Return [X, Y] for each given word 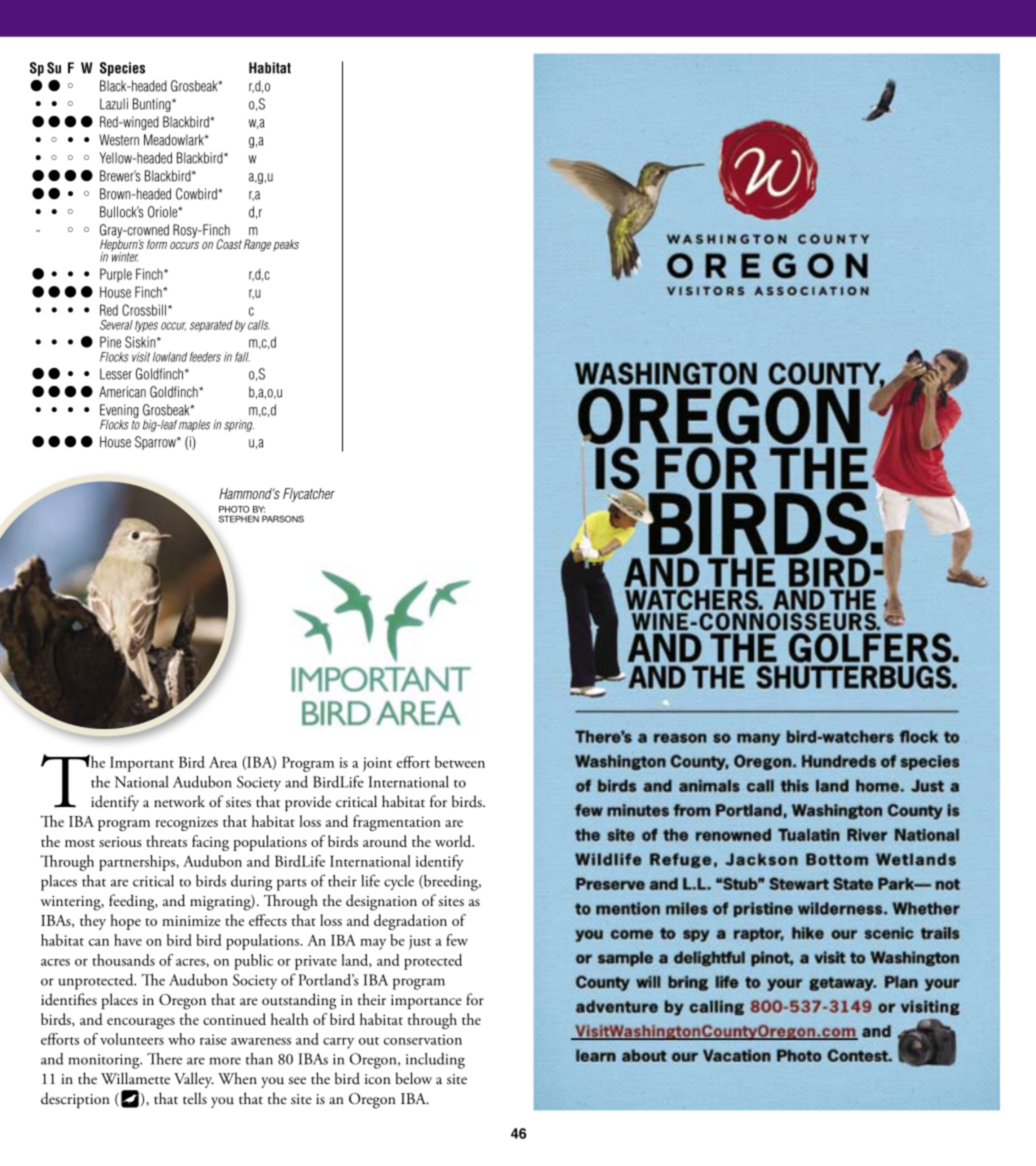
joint [377, 764]
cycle [399, 882]
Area [223, 762]
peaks [286, 245]
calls [259, 325]
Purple [116, 275]
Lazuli [114, 104]
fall [242, 357]
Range [257, 245]
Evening [119, 412]
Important [142, 764]
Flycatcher [309, 495]
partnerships [138, 863]
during [251, 883]
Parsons [283, 519]
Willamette [135, 1078]
